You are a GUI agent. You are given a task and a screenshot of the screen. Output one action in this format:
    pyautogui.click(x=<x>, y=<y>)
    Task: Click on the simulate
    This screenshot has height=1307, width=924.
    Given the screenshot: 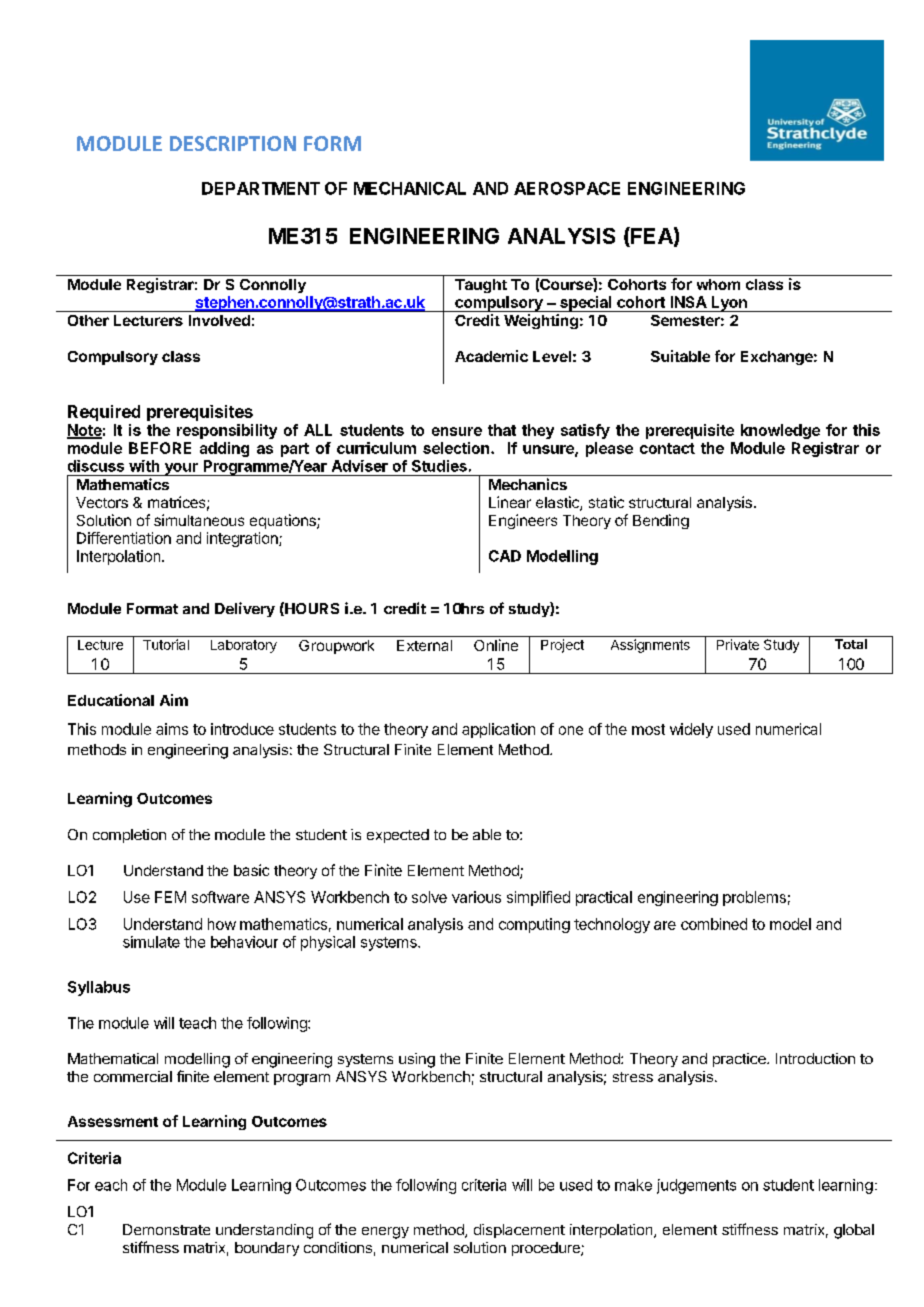 What is the action you would take?
    pyautogui.click(x=151, y=942)
